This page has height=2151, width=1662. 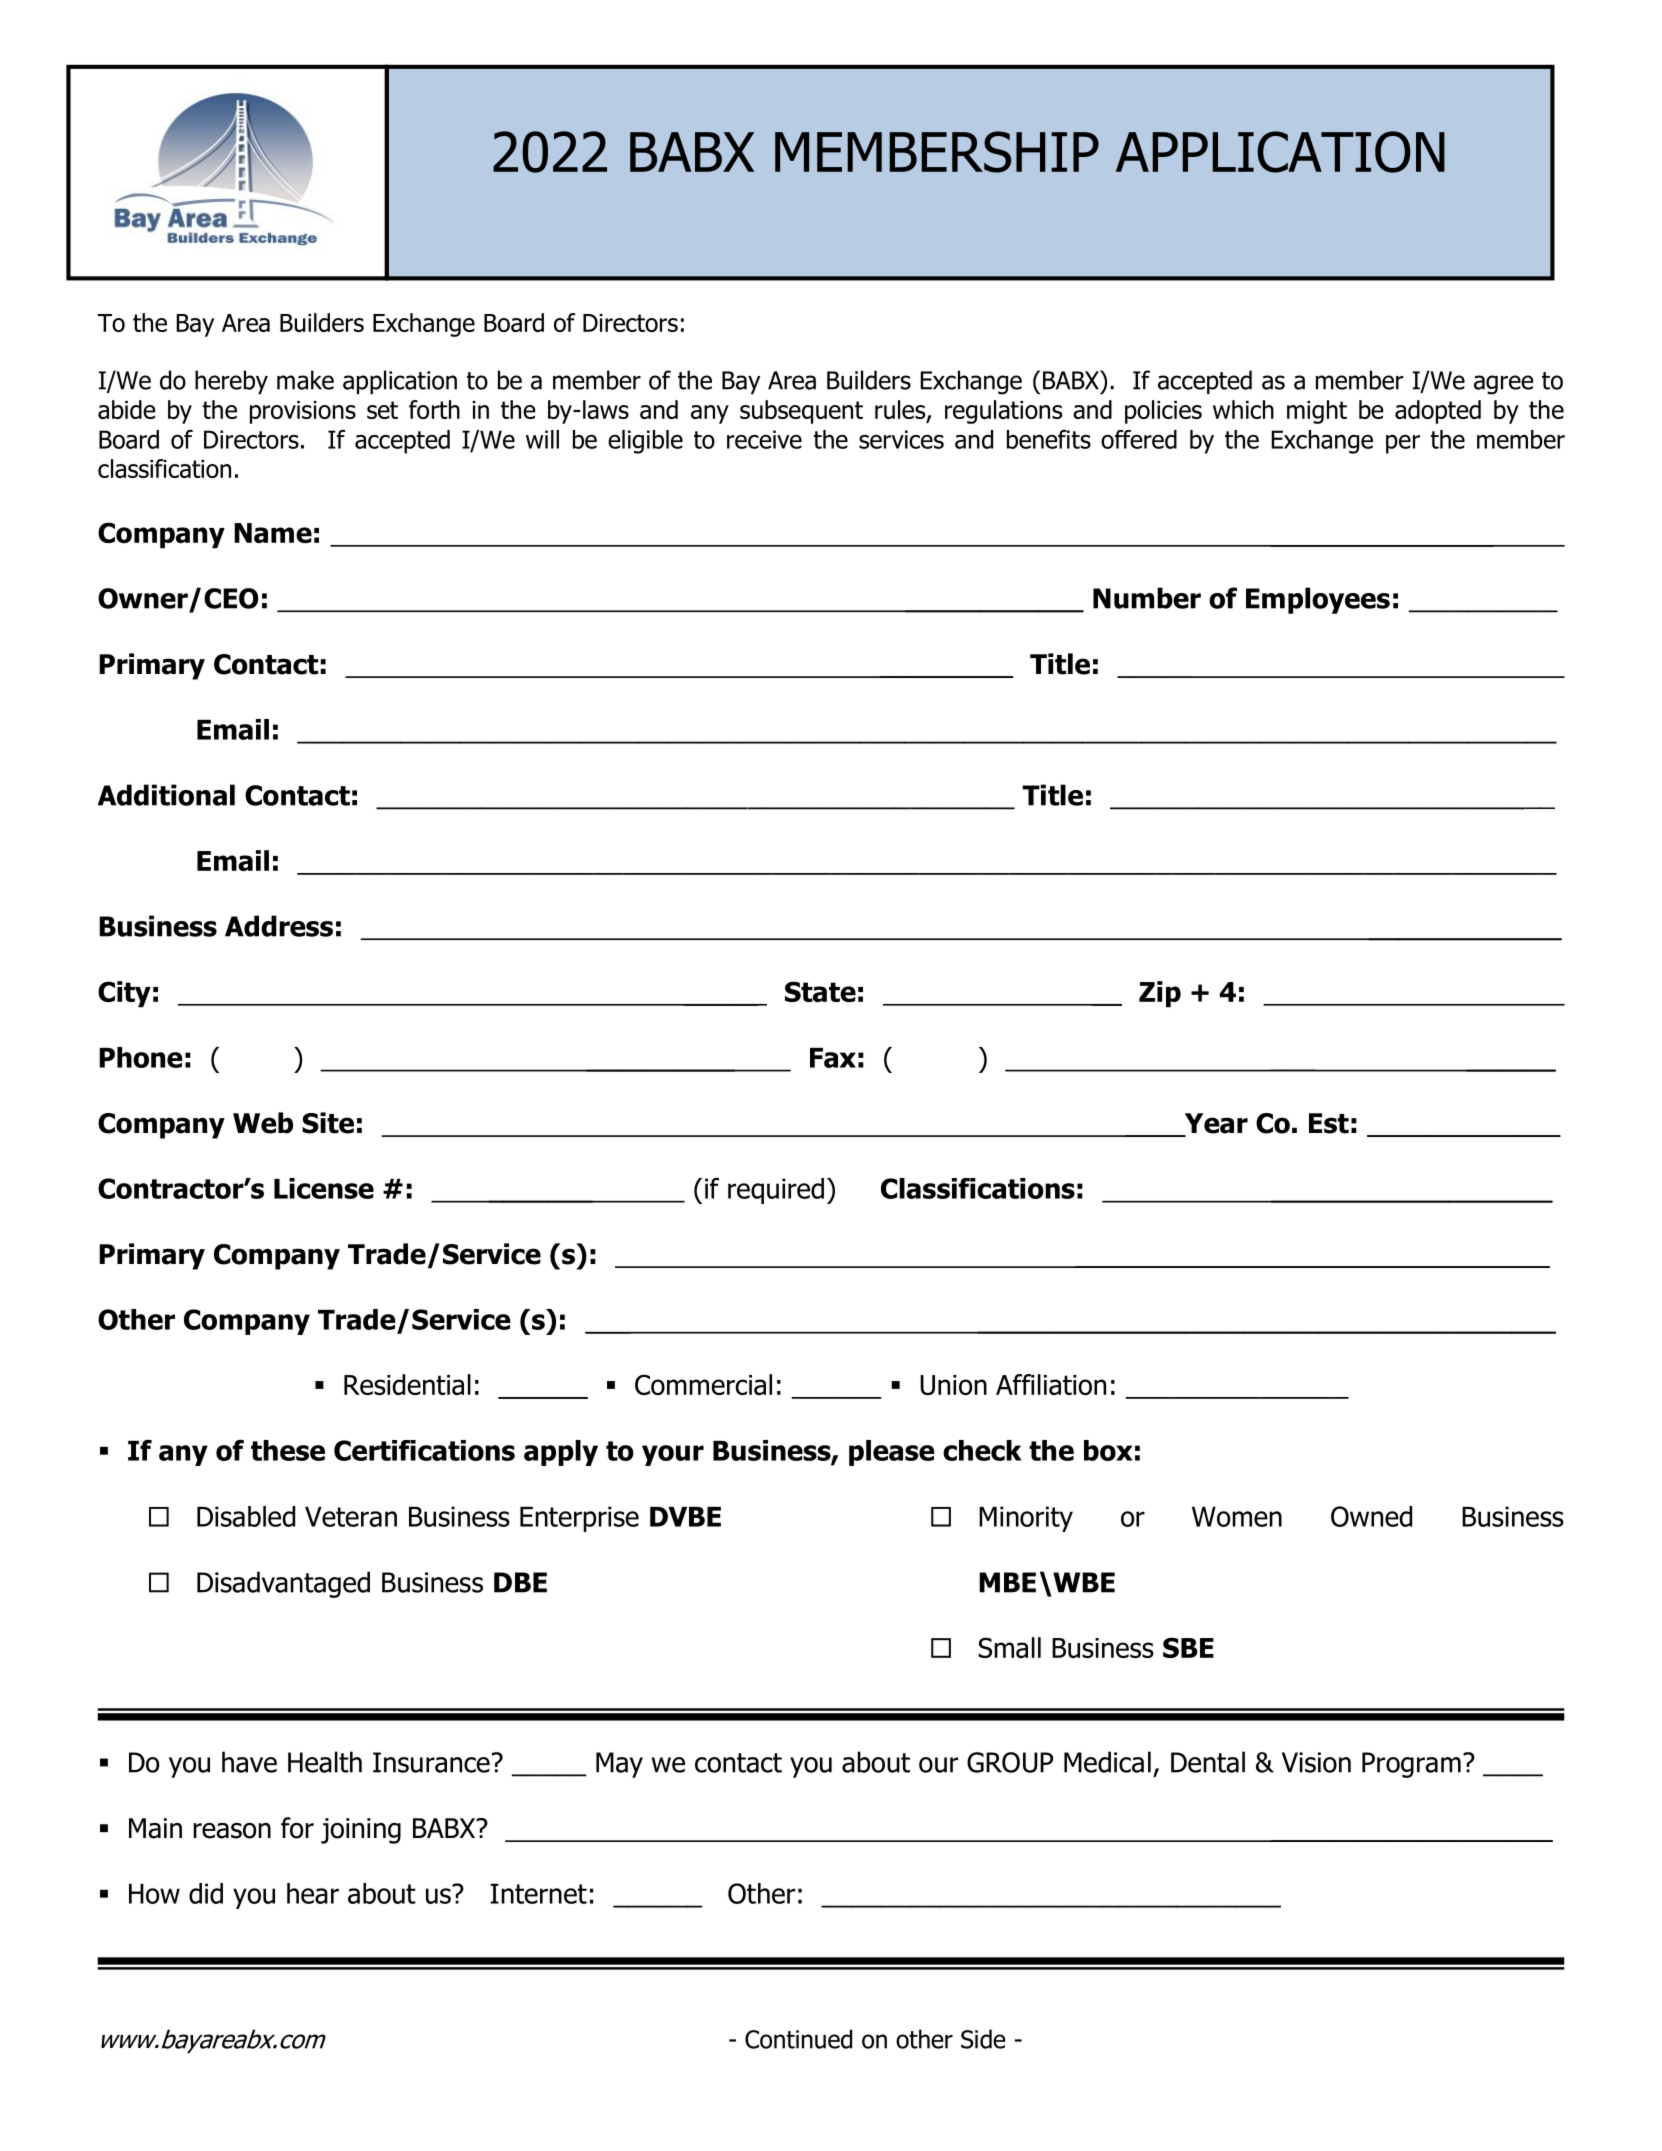 I want to click on make, so click(x=305, y=380).
